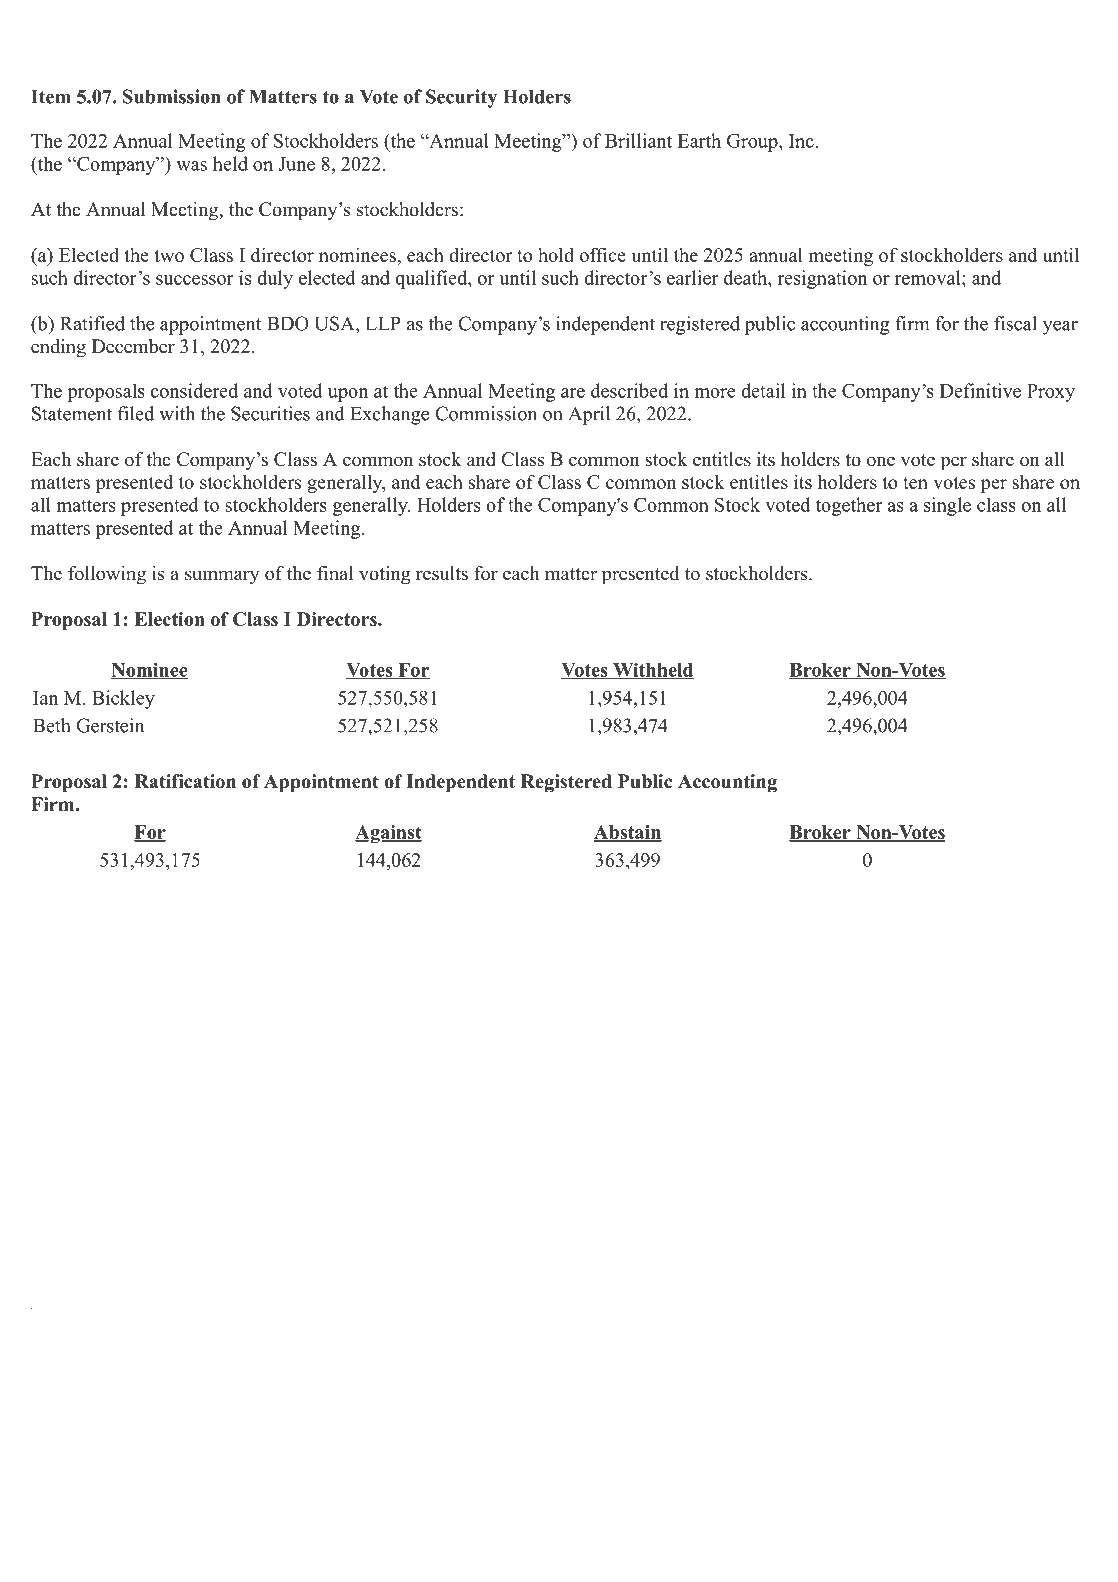  Describe the element at coordinates (136, 413) in the screenshot. I see `filed` at that location.
